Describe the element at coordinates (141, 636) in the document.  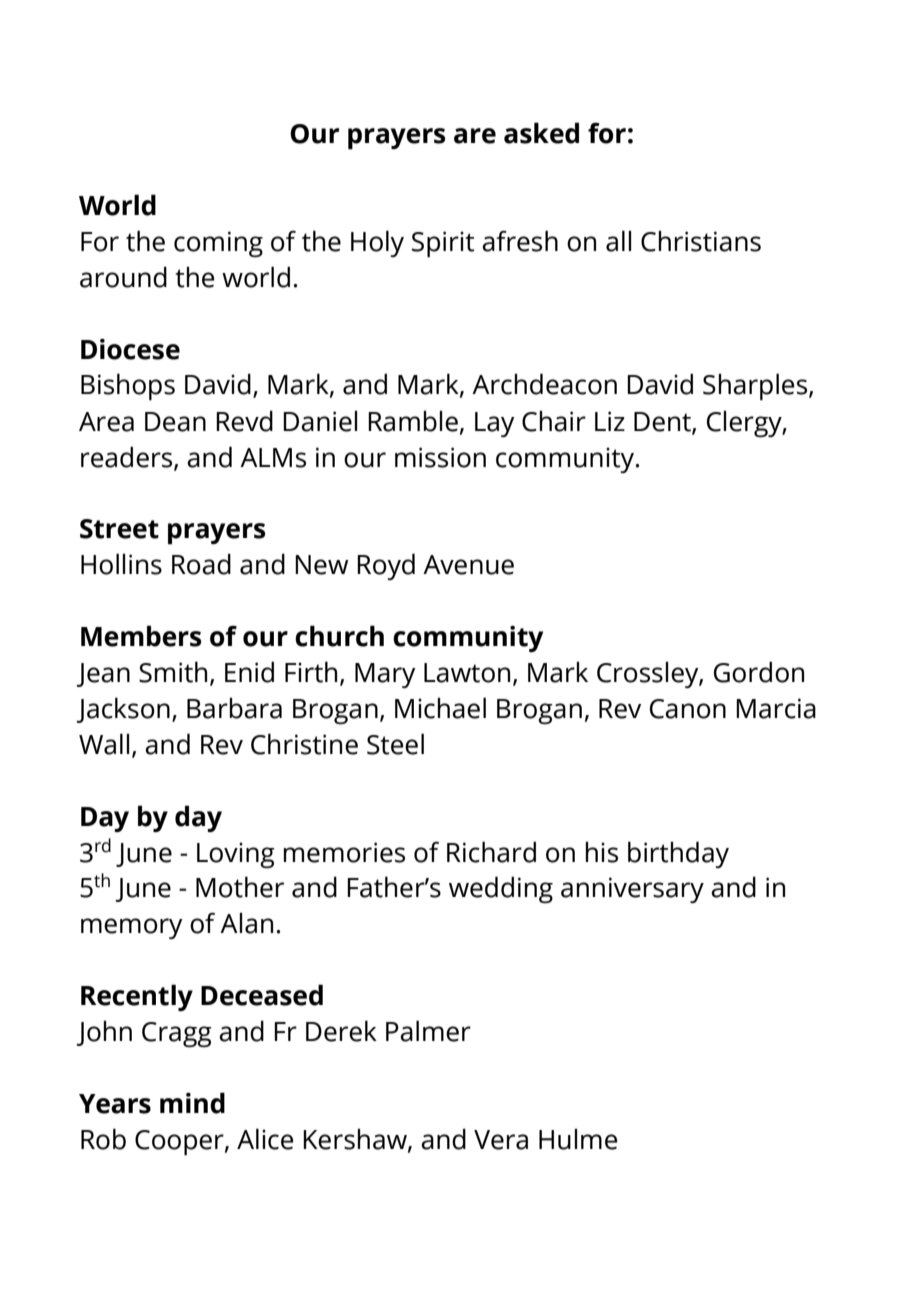
I see `Members` at that location.
